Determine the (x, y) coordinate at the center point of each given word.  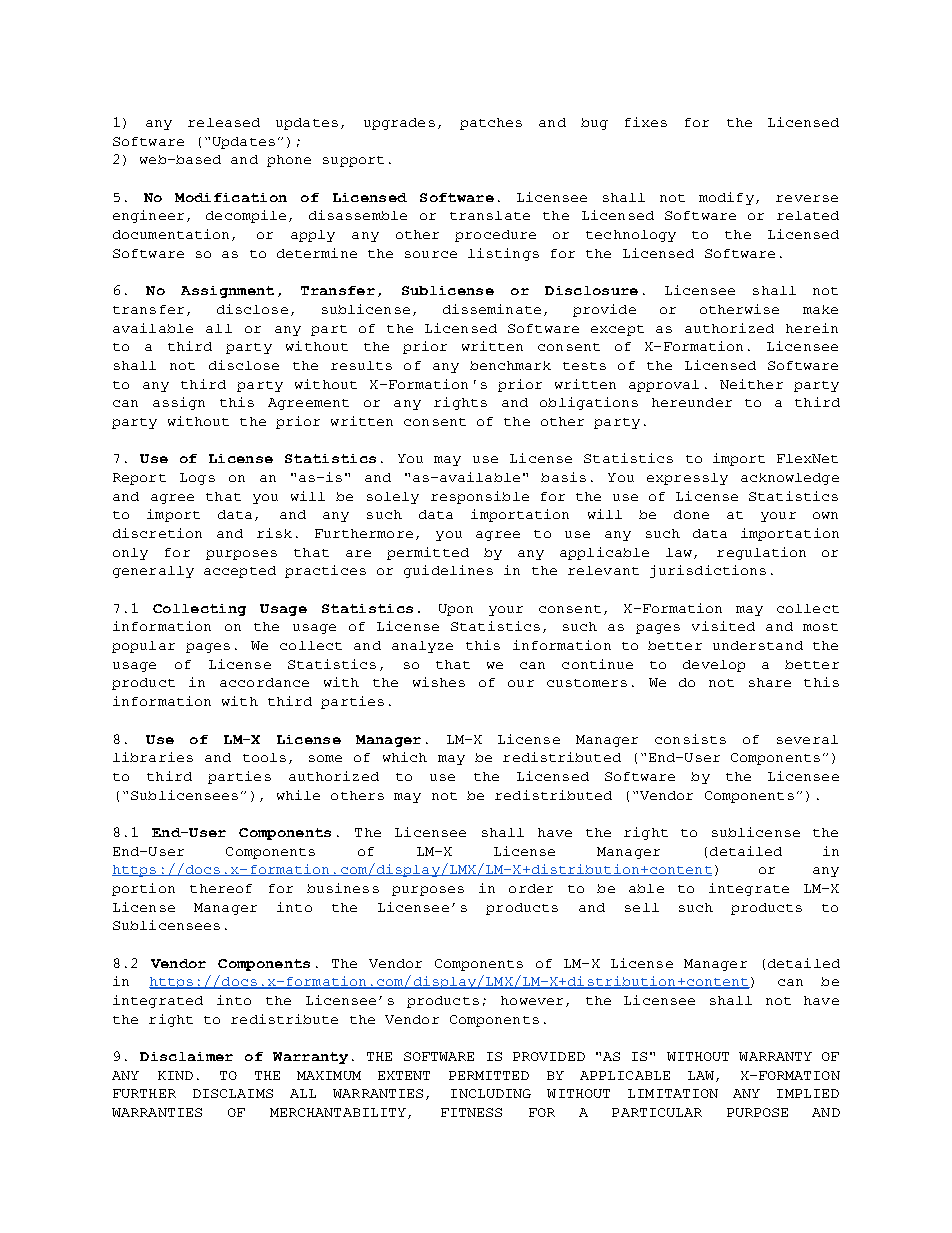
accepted (240, 572)
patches (491, 124)
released (224, 122)
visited (723, 626)
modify (726, 198)
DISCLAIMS (233, 1093)
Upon (456, 610)
